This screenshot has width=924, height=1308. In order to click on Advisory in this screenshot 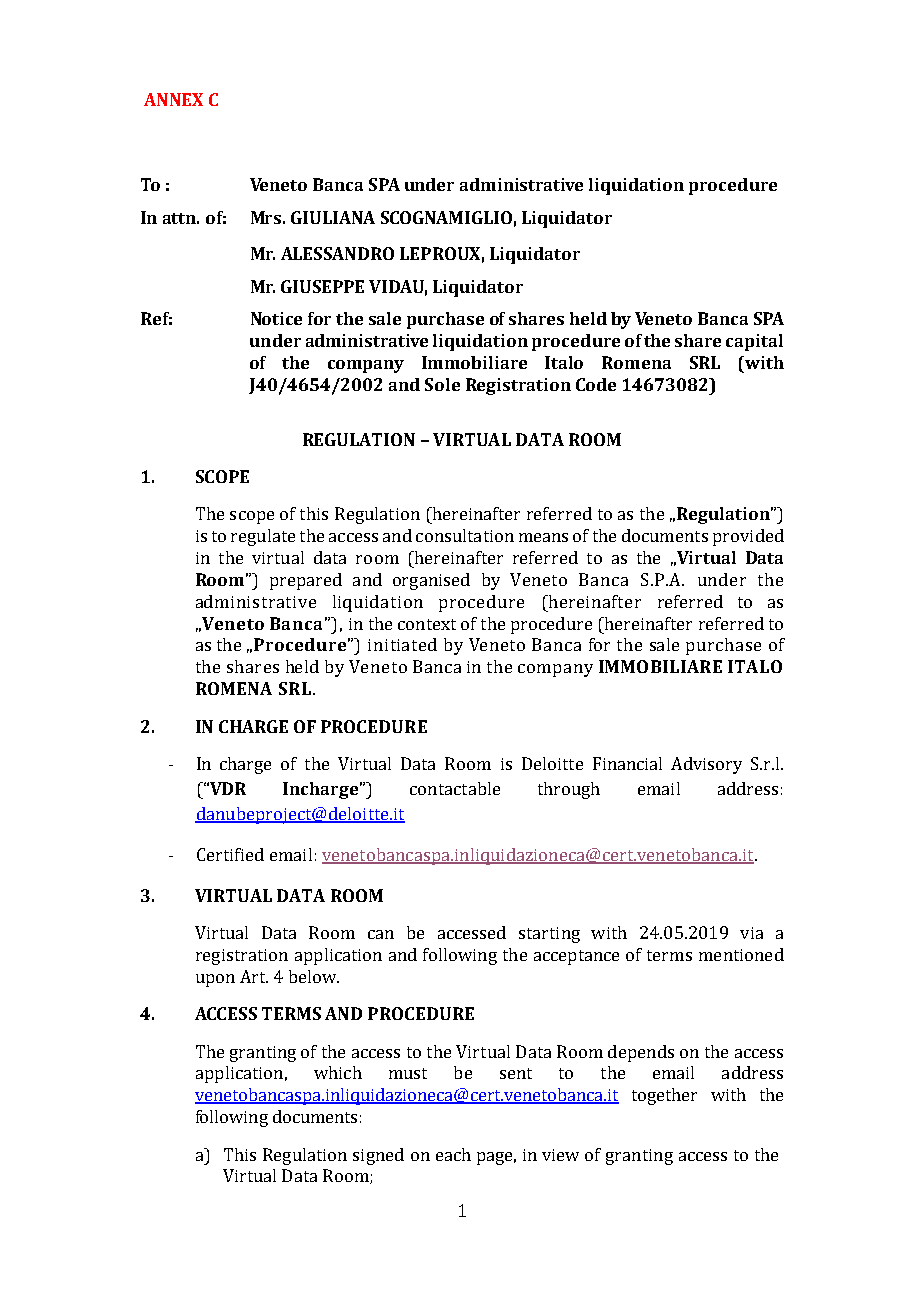, I will do `click(706, 765)`.
